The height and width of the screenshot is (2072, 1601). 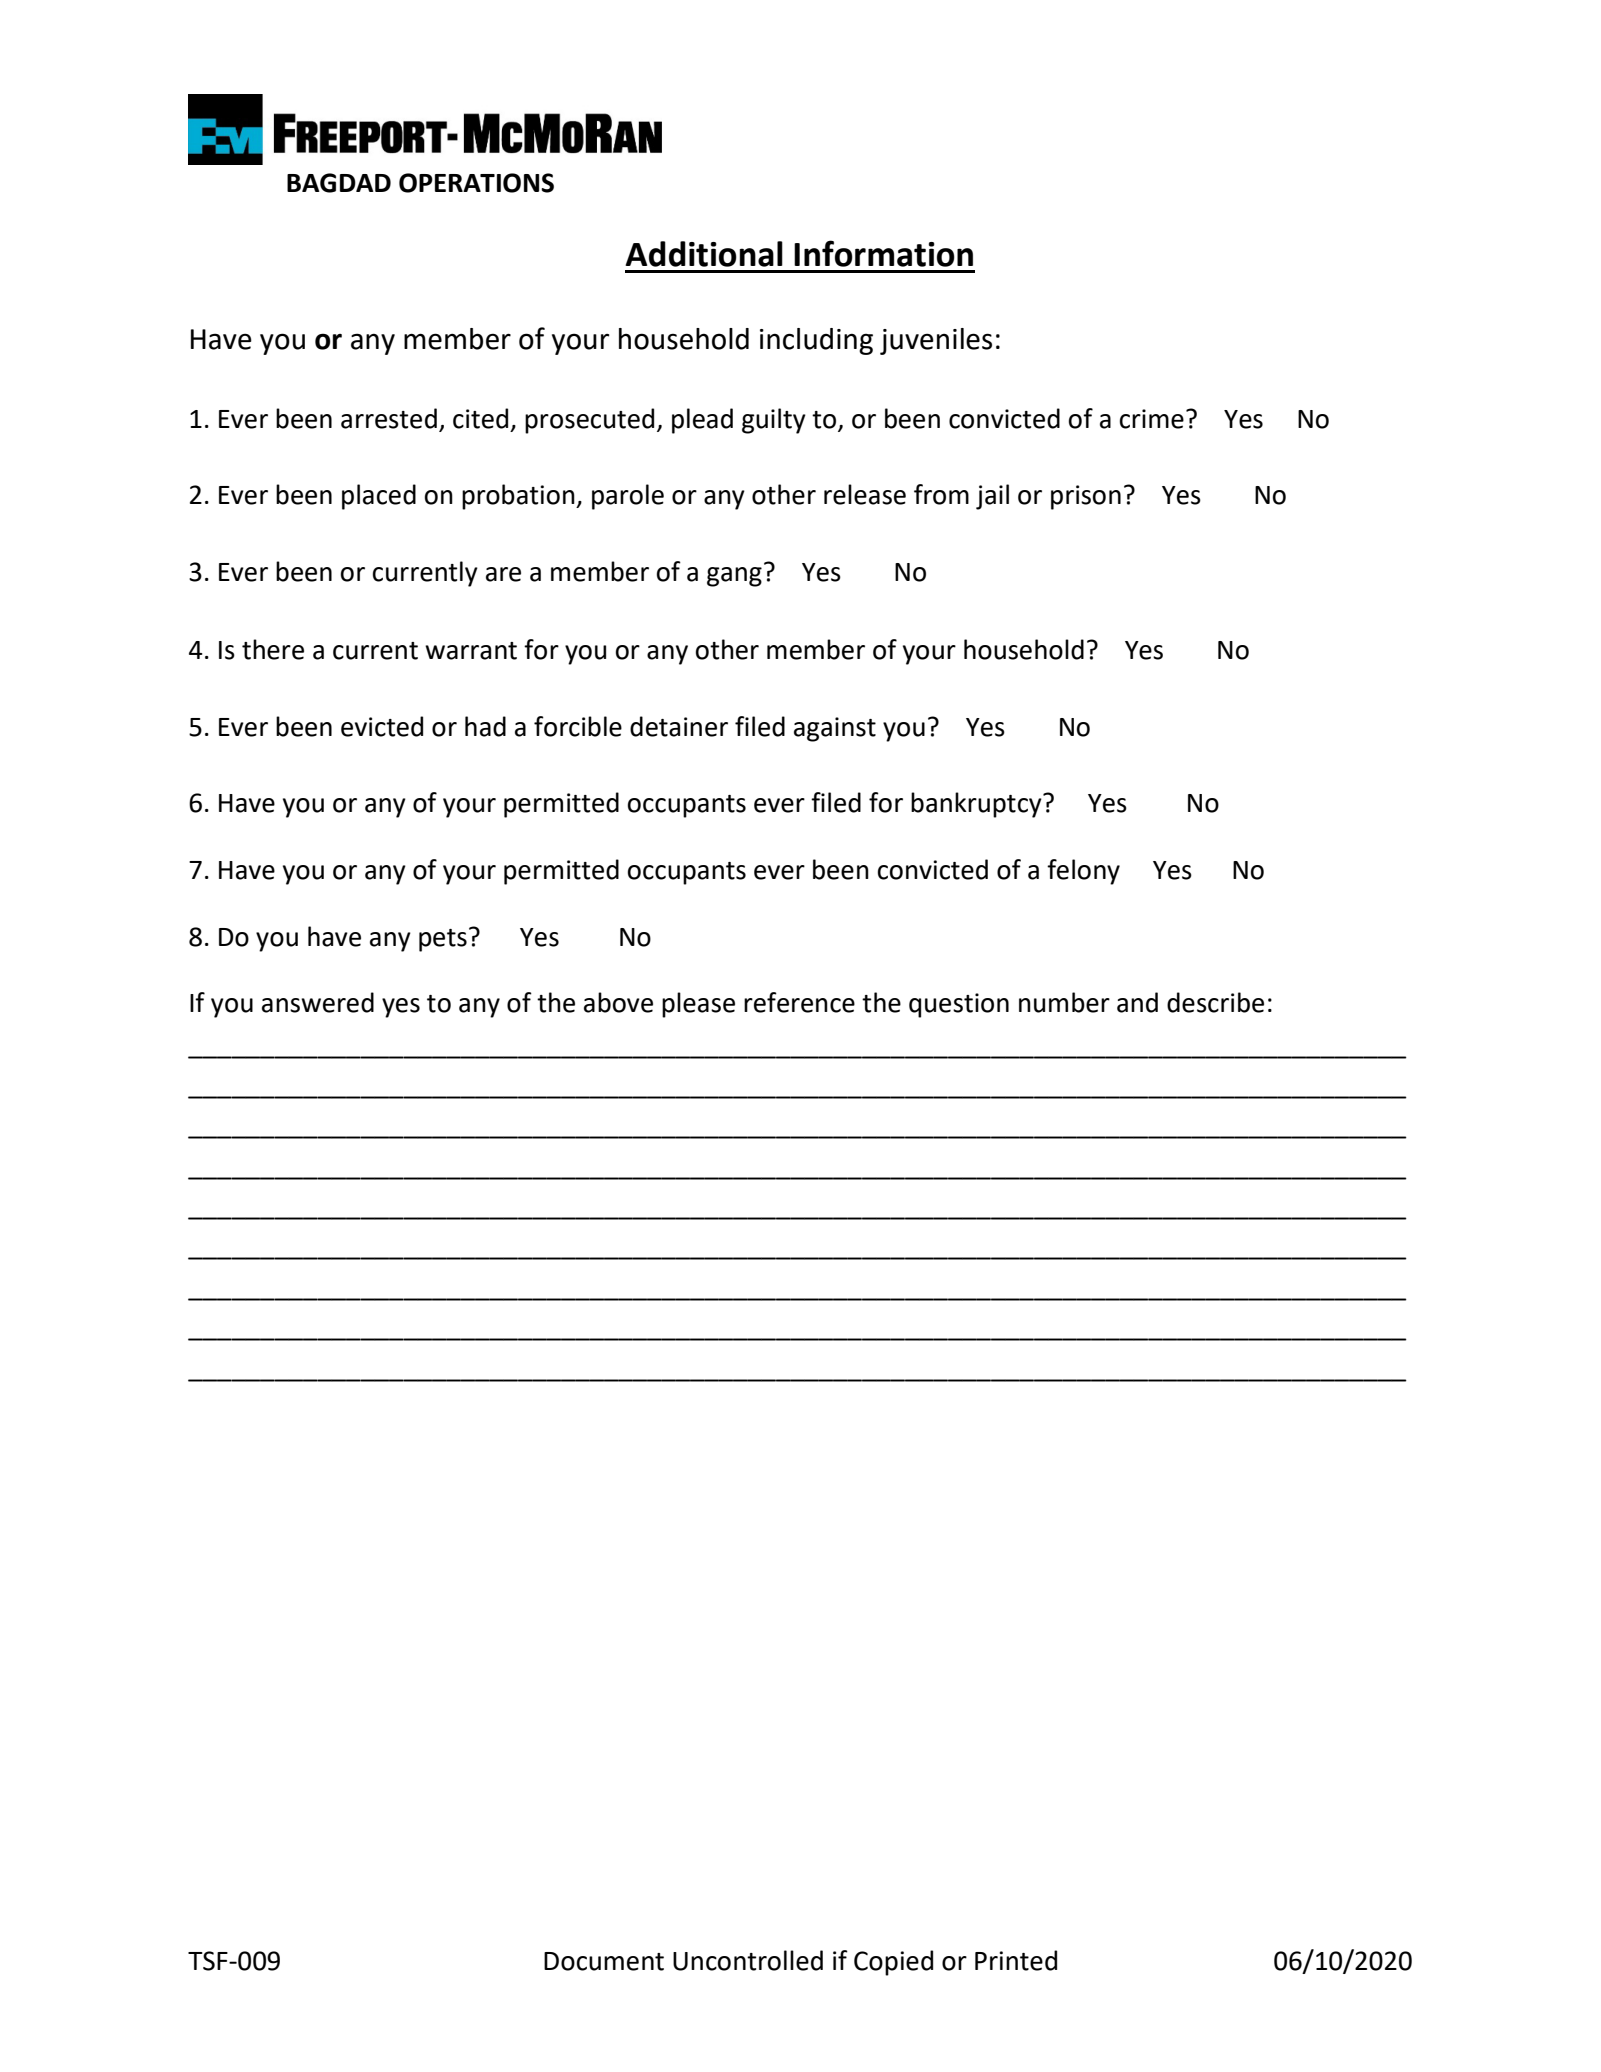 I want to click on against, so click(x=835, y=729).
